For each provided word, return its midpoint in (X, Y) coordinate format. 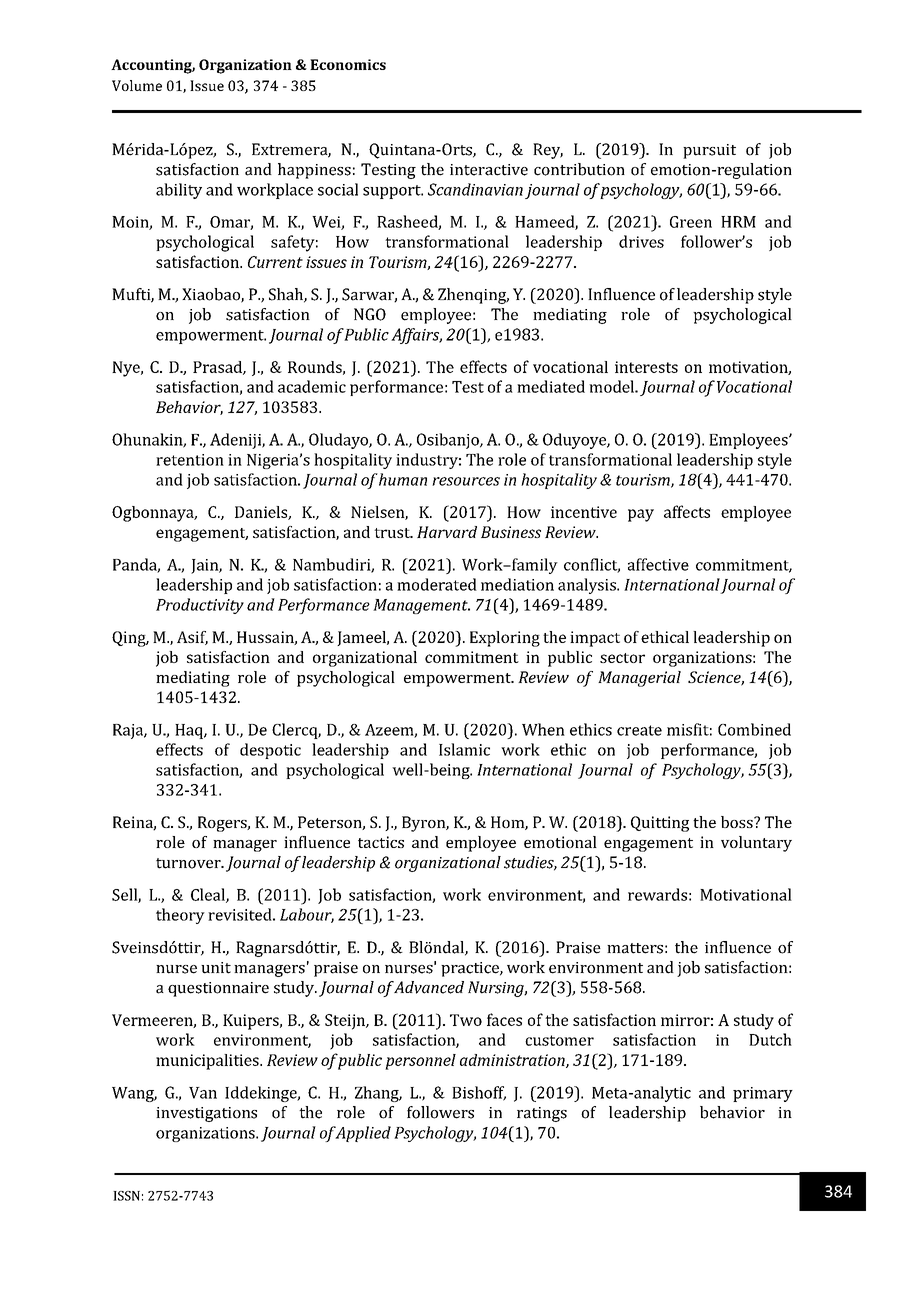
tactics (381, 842)
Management (421, 606)
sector (622, 658)
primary (763, 1094)
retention (190, 460)
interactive (489, 170)
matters (635, 948)
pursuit (709, 151)
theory (180, 916)
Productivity (200, 606)
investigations (206, 1114)
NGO (370, 314)
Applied (363, 1134)
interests (646, 367)
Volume (137, 85)
